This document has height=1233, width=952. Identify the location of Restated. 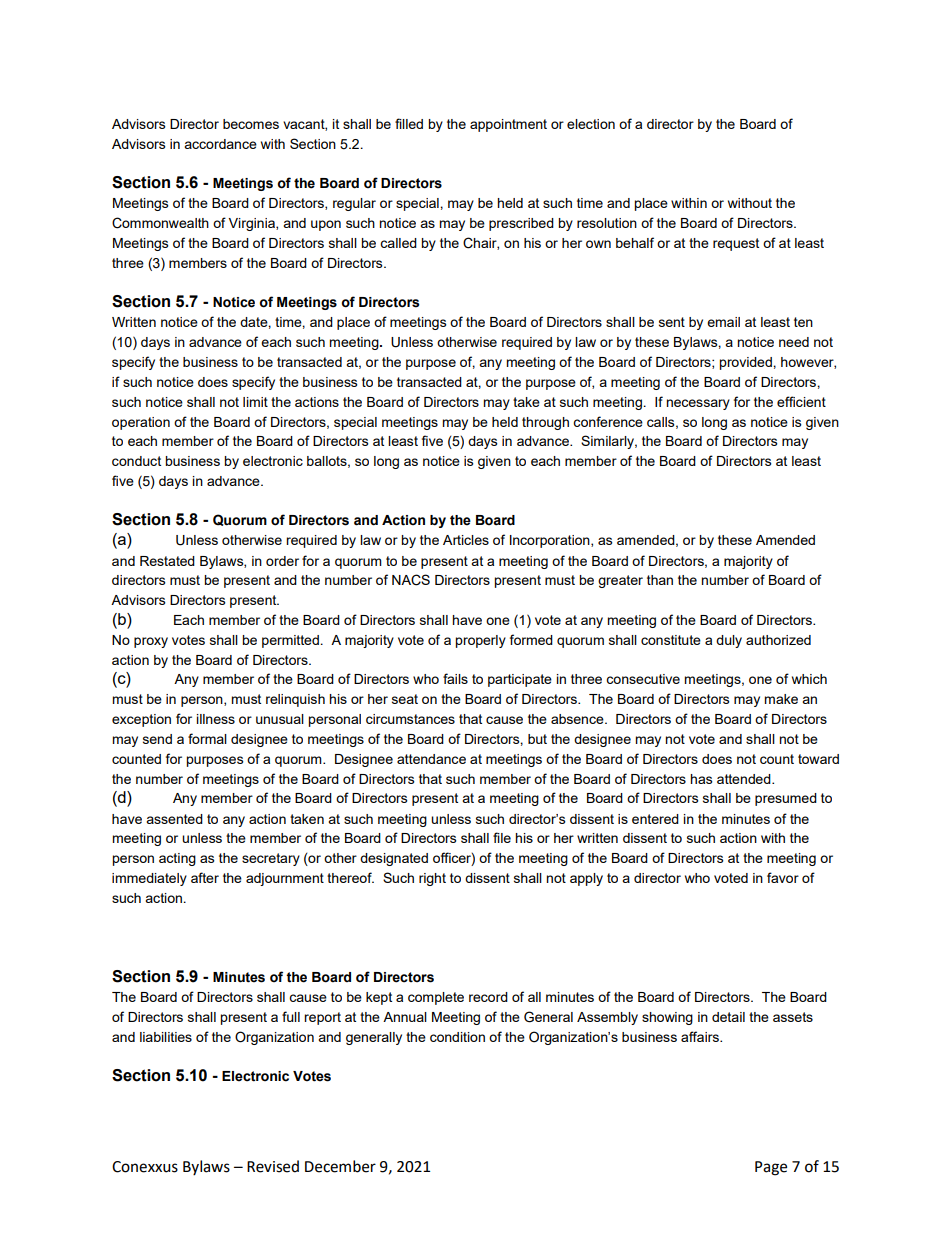
(167, 561).
